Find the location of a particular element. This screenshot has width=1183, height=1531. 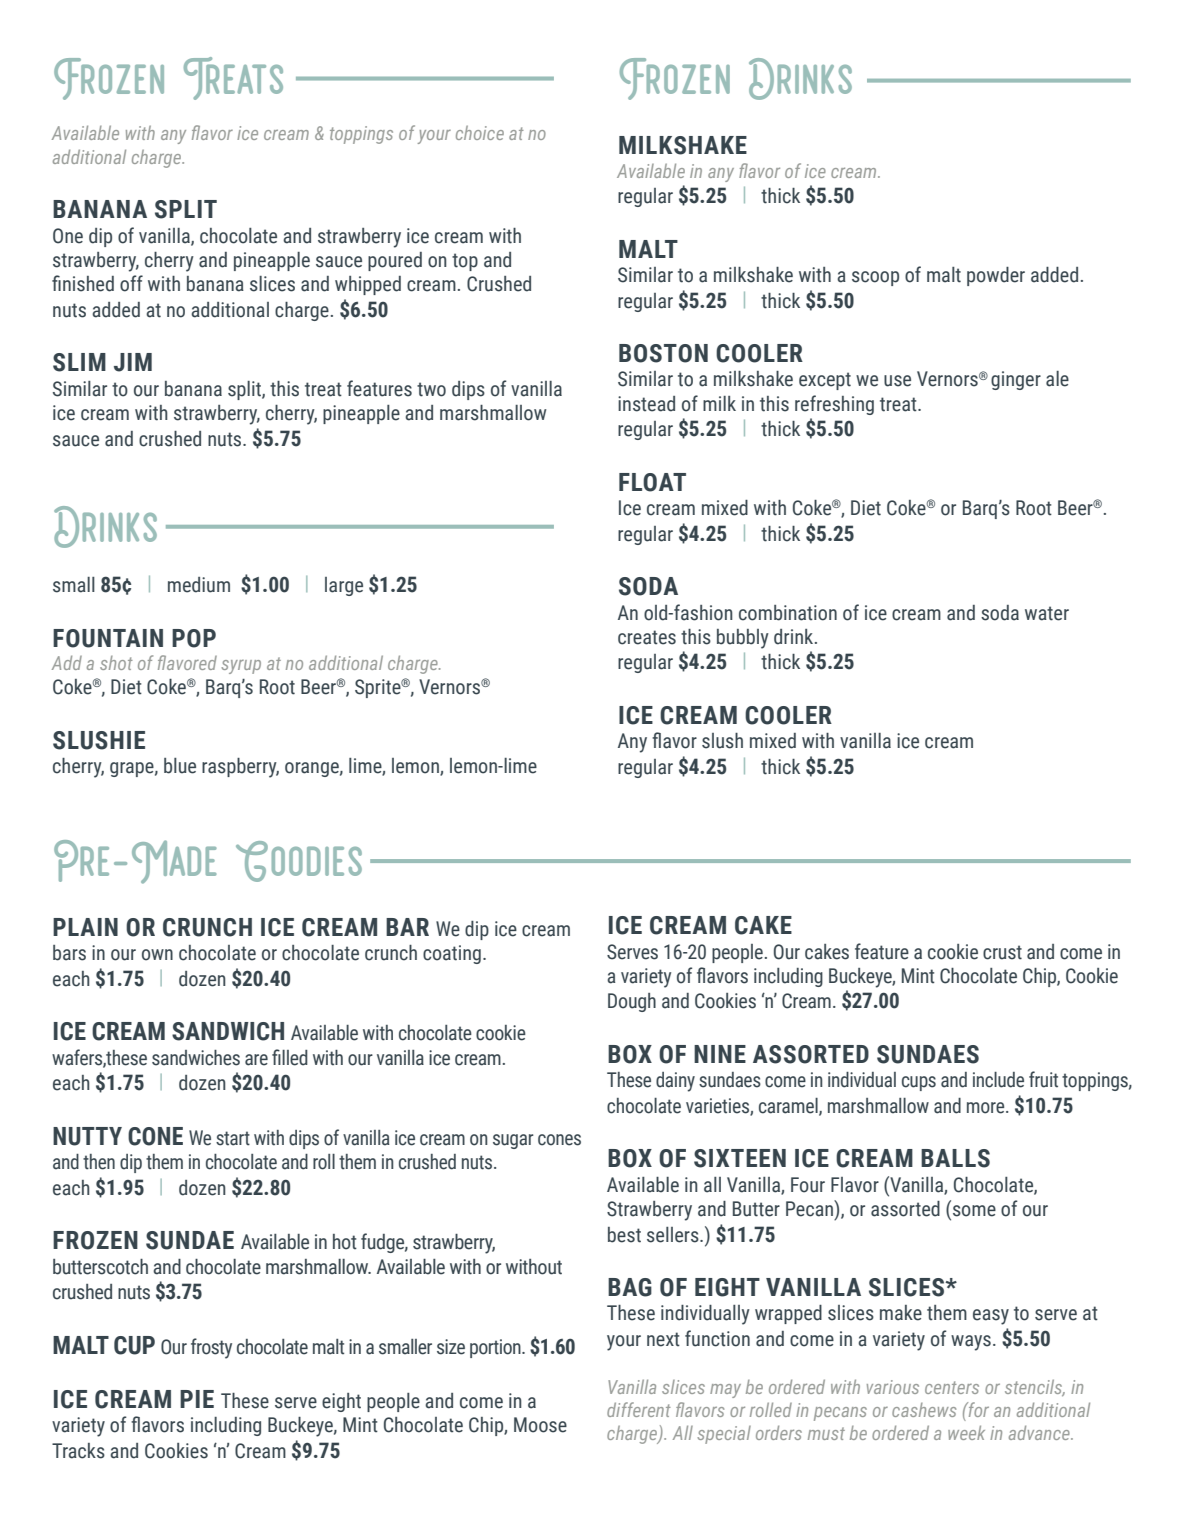

Dough is located at coordinates (632, 1002).
